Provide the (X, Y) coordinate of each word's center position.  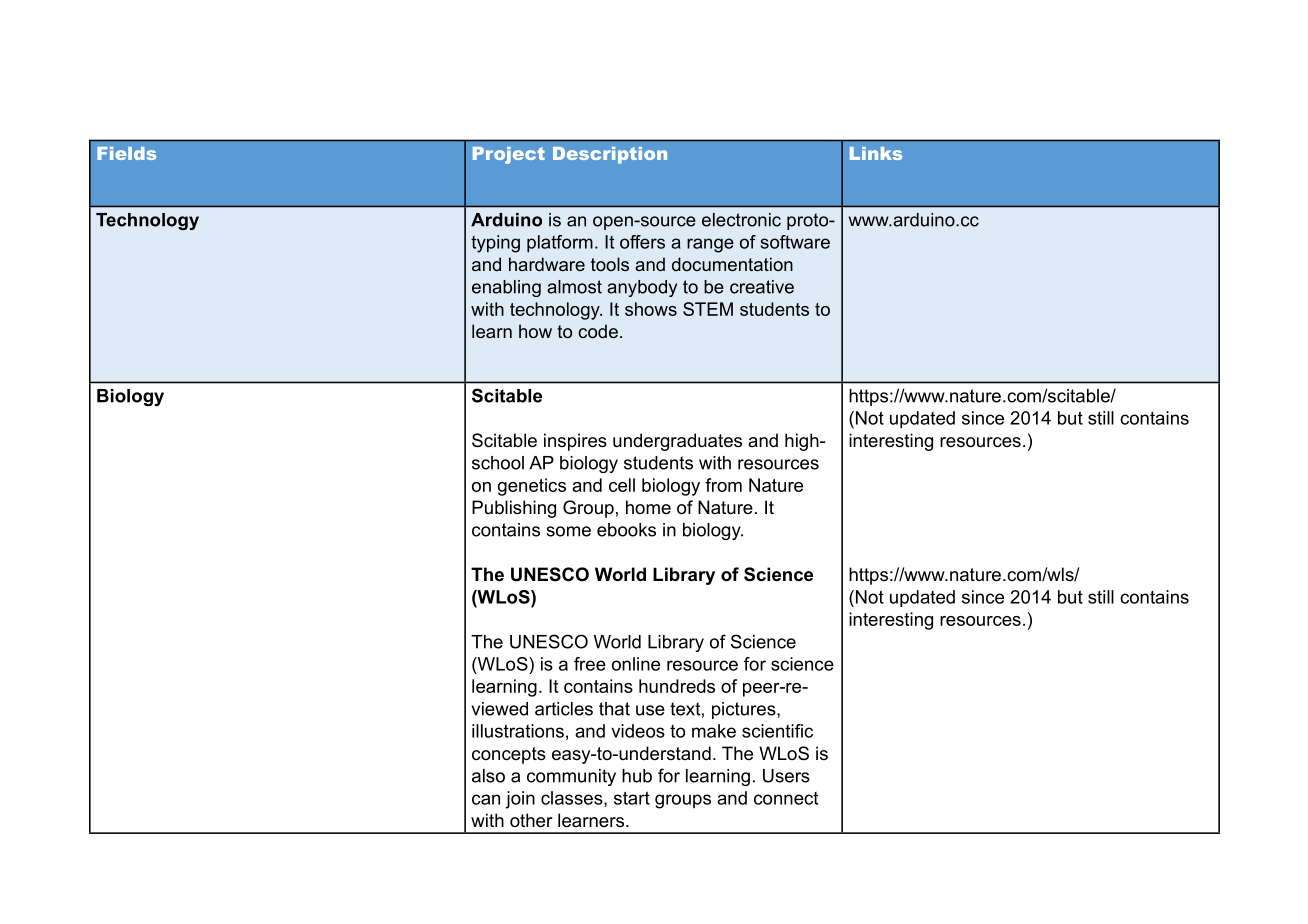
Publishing (514, 509)
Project (509, 155)
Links (876, 153)
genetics (532, 487)
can (486, 799)
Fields (126, 153)
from (723, 485)
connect (786, 798)
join (520, 800)
